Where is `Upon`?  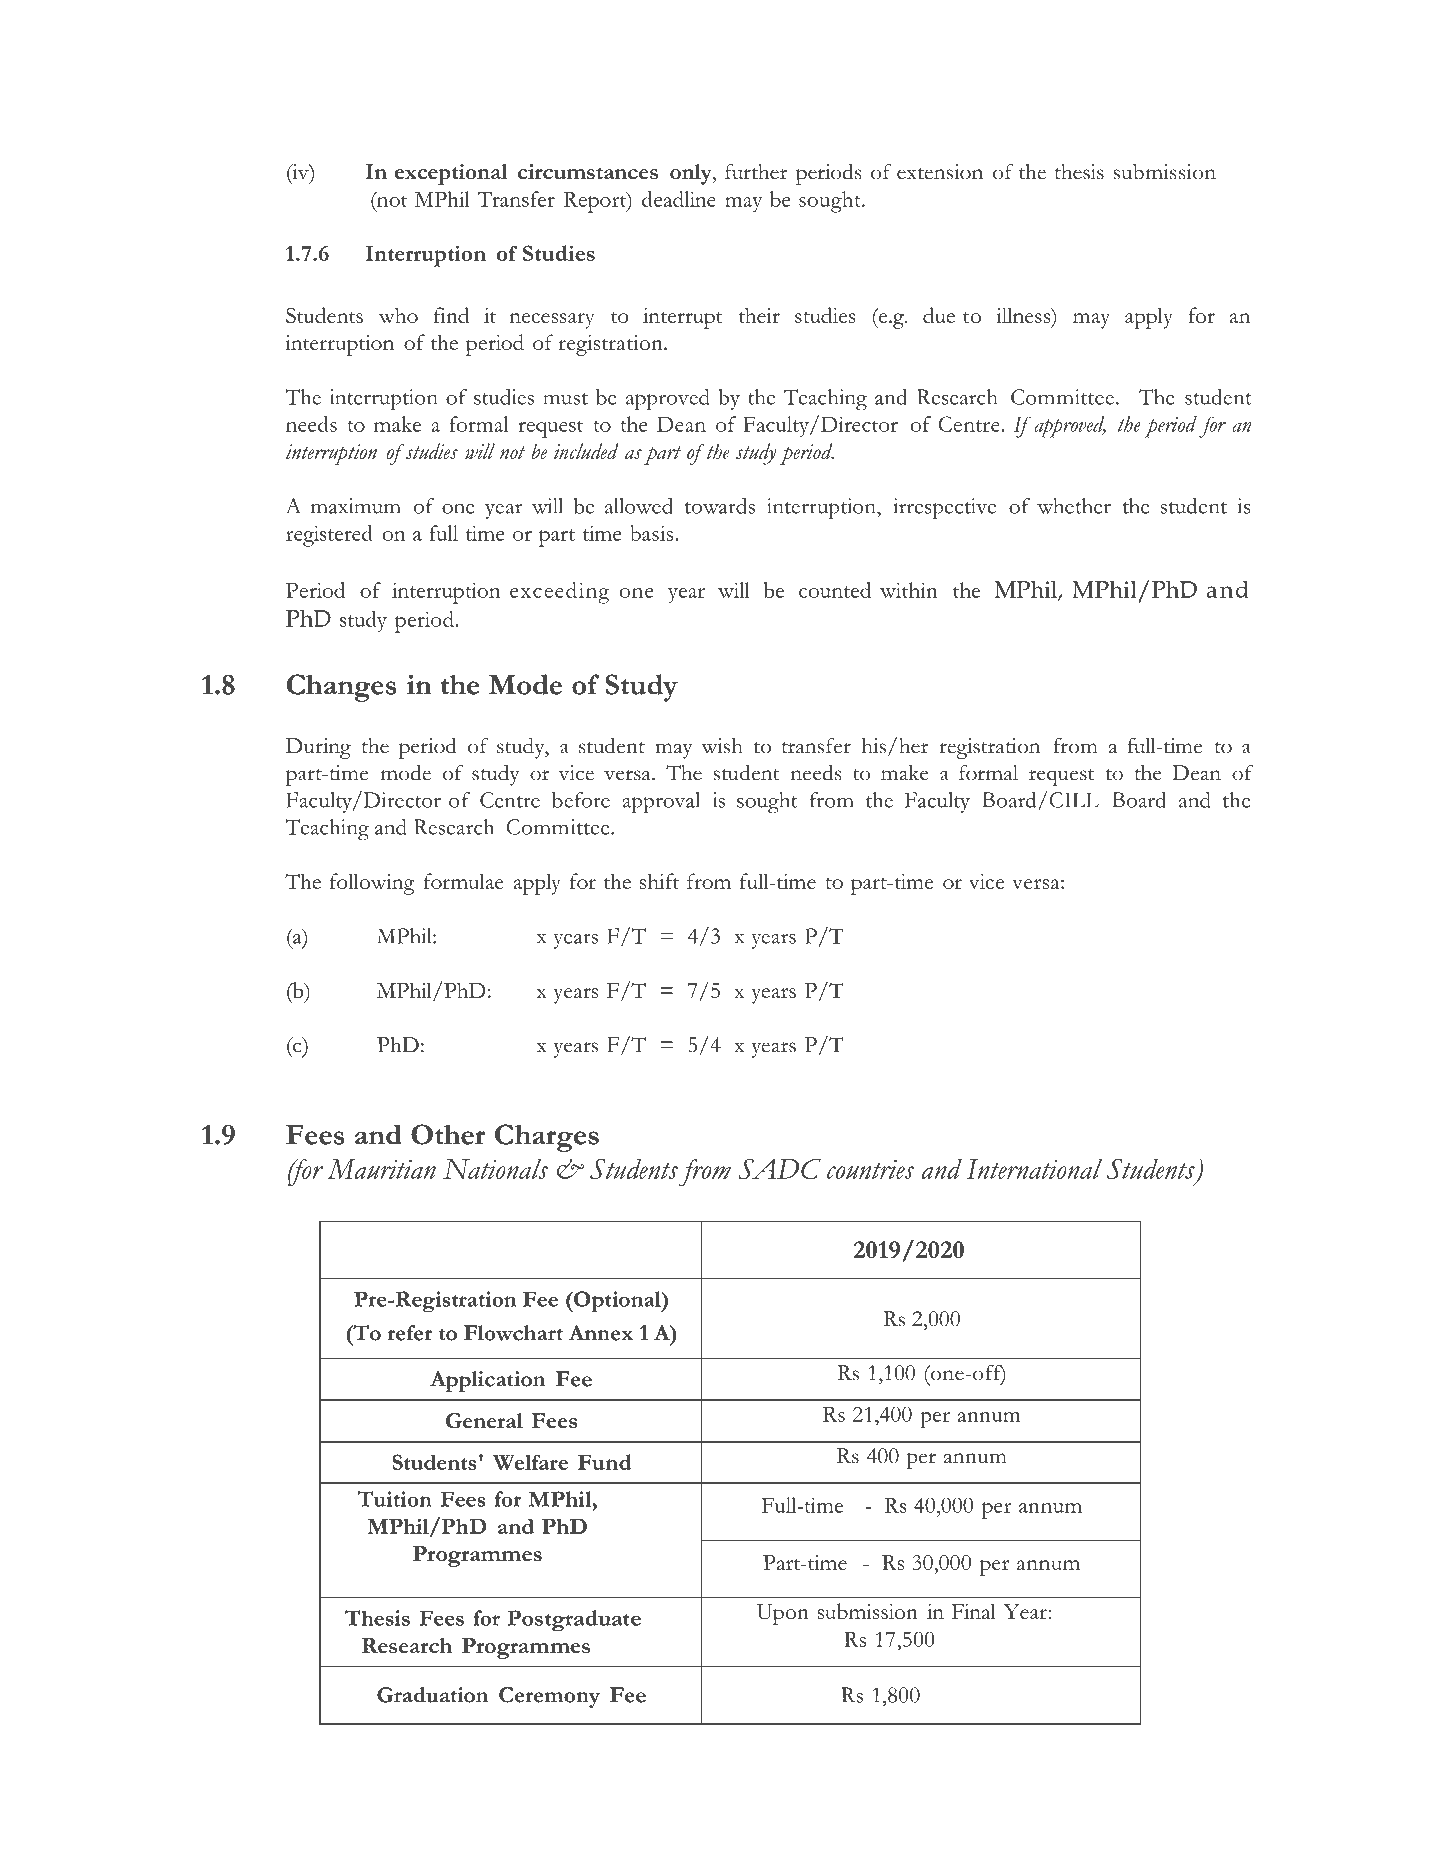 Upon is located at coordinates (783, 1614).
